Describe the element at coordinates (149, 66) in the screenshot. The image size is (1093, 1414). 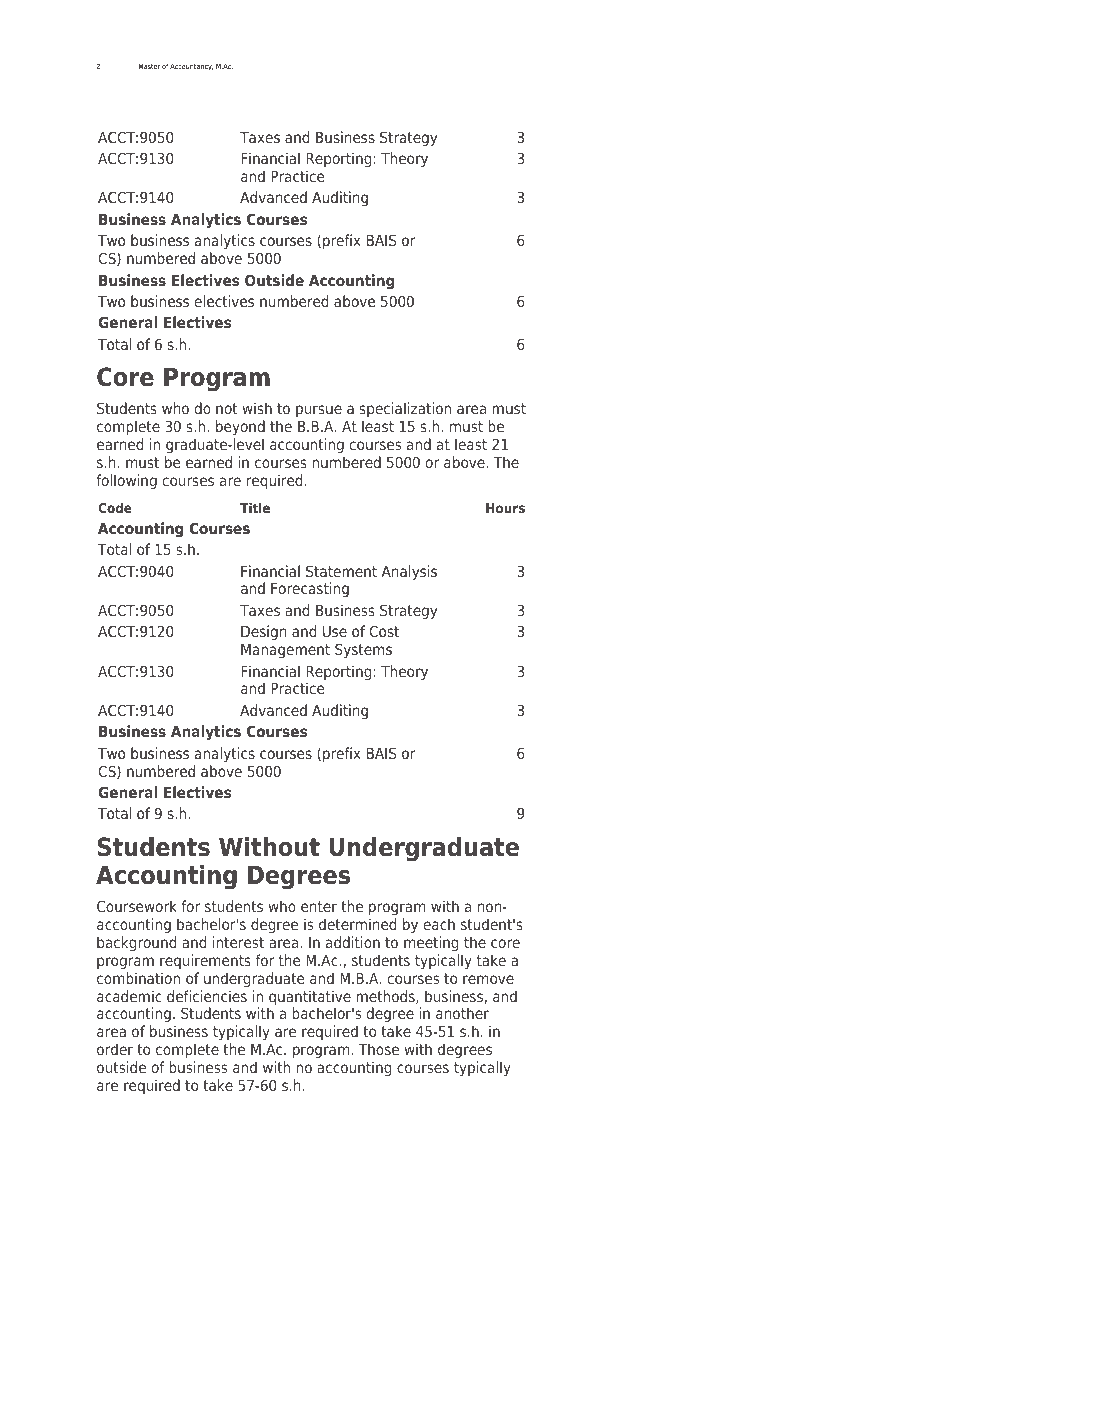
I see `Master` at that location.
